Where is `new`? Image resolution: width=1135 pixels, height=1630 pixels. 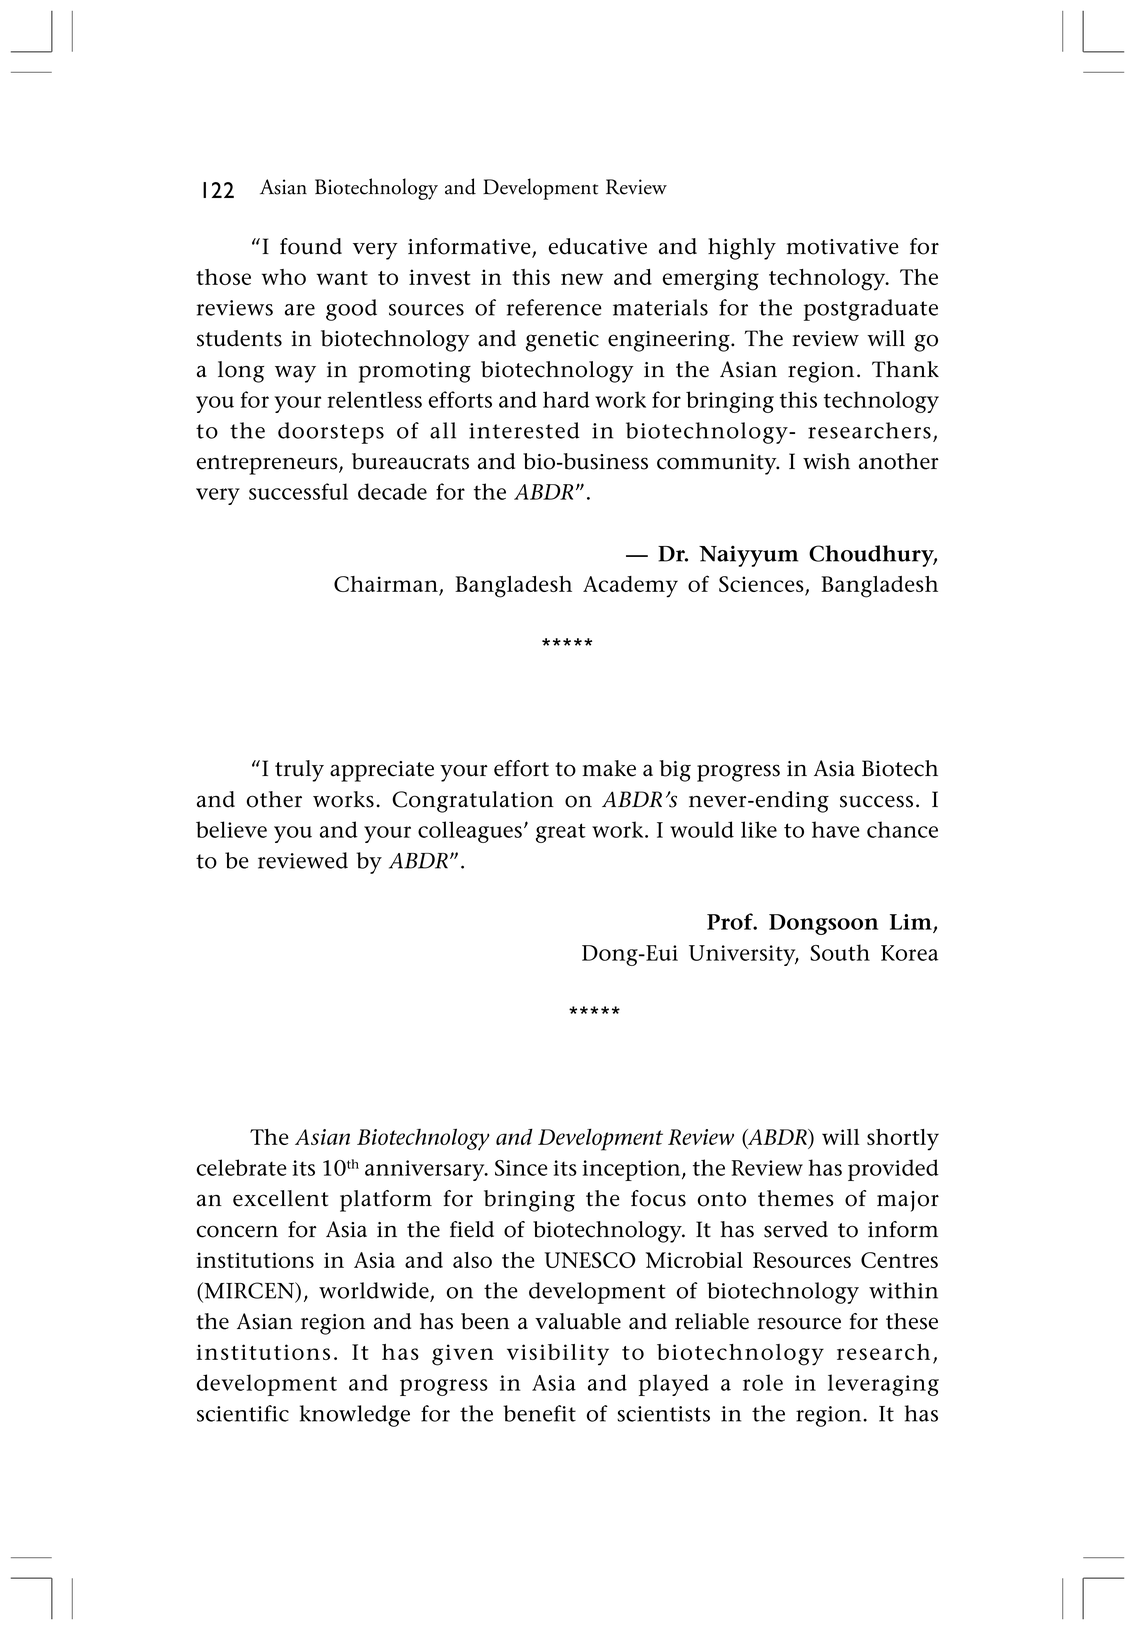 new is located at coordinates (582, 279).
